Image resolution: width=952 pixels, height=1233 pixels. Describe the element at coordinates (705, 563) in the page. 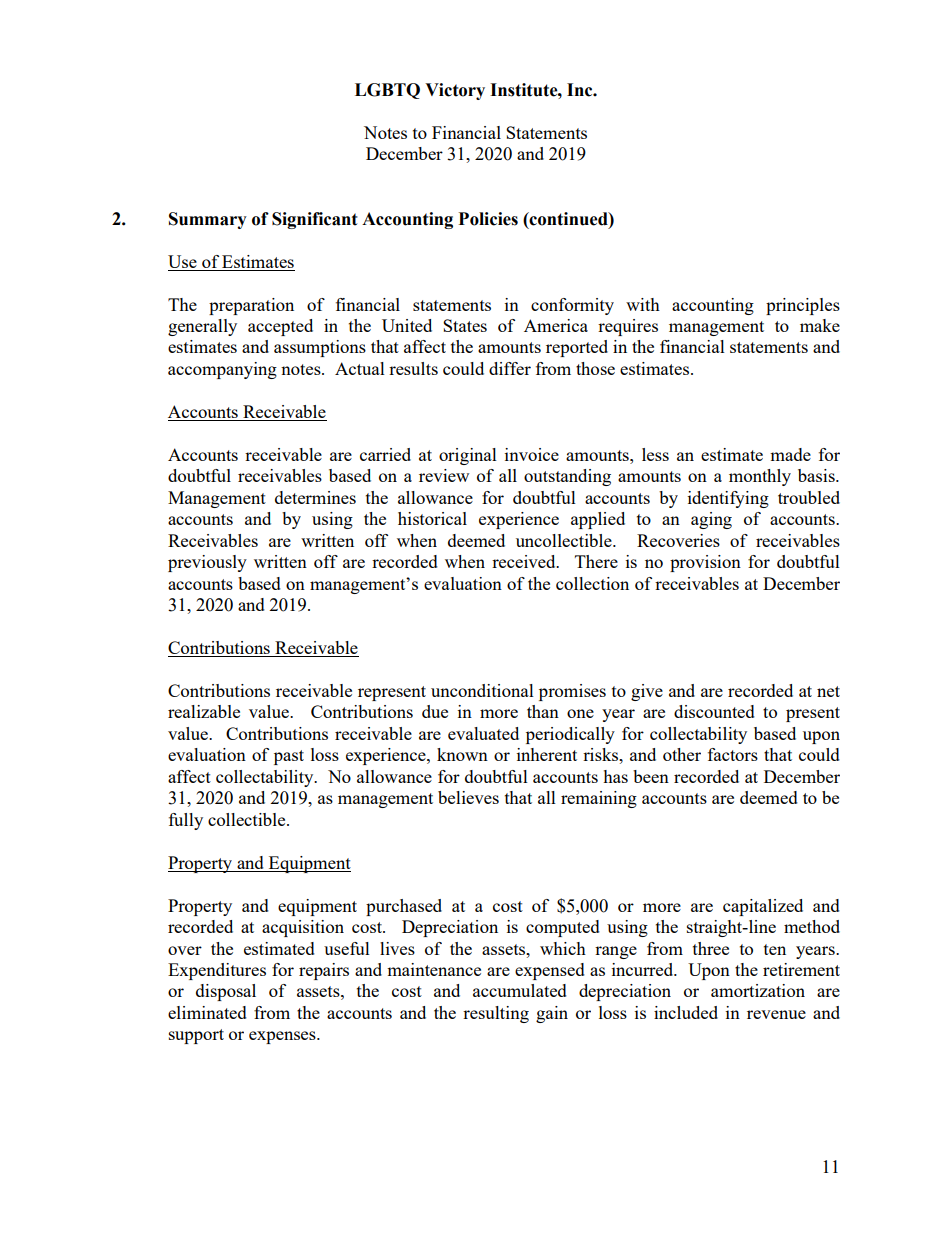

I see `provision` at that location.
